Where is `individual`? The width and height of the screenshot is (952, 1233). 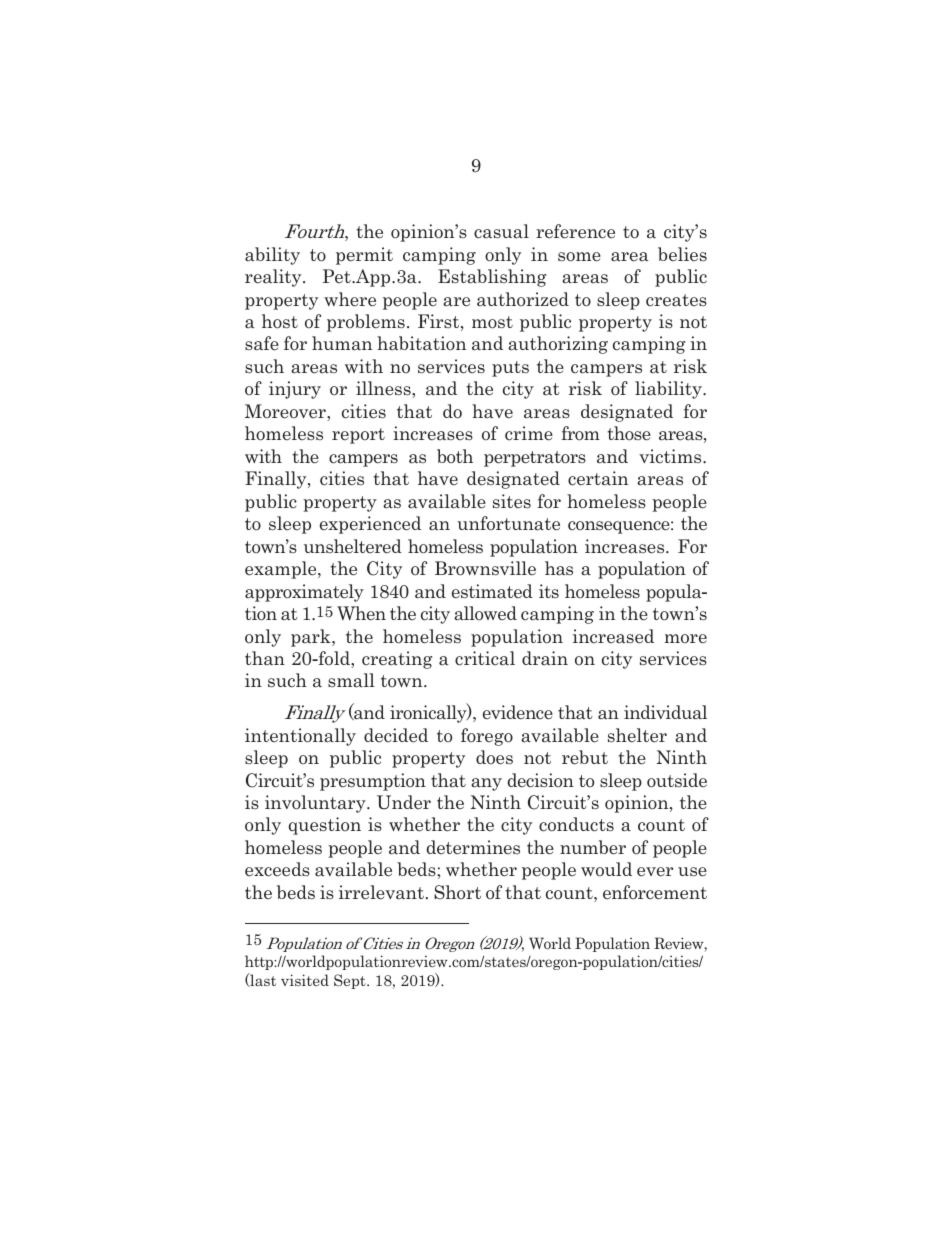
individual is located at coordinates (665, 712).
